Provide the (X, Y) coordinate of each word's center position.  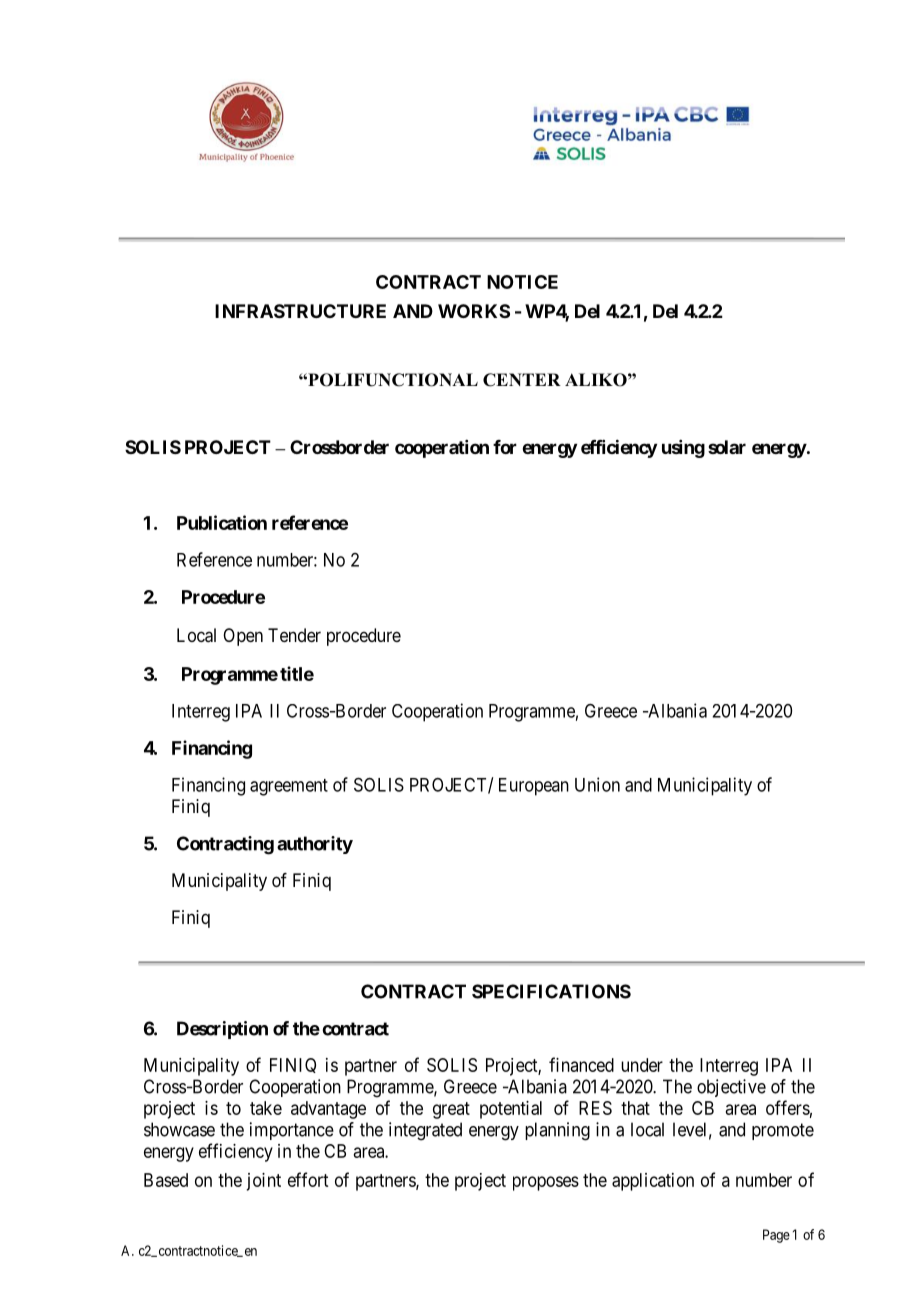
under (642, 1065)
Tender (294, 635)
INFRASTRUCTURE (300, 311)
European (534, 787)
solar (727, 447)
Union (597, 784)
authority (315, 845)
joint (263, 1182)
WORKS (474, 311)
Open (243, 637)
